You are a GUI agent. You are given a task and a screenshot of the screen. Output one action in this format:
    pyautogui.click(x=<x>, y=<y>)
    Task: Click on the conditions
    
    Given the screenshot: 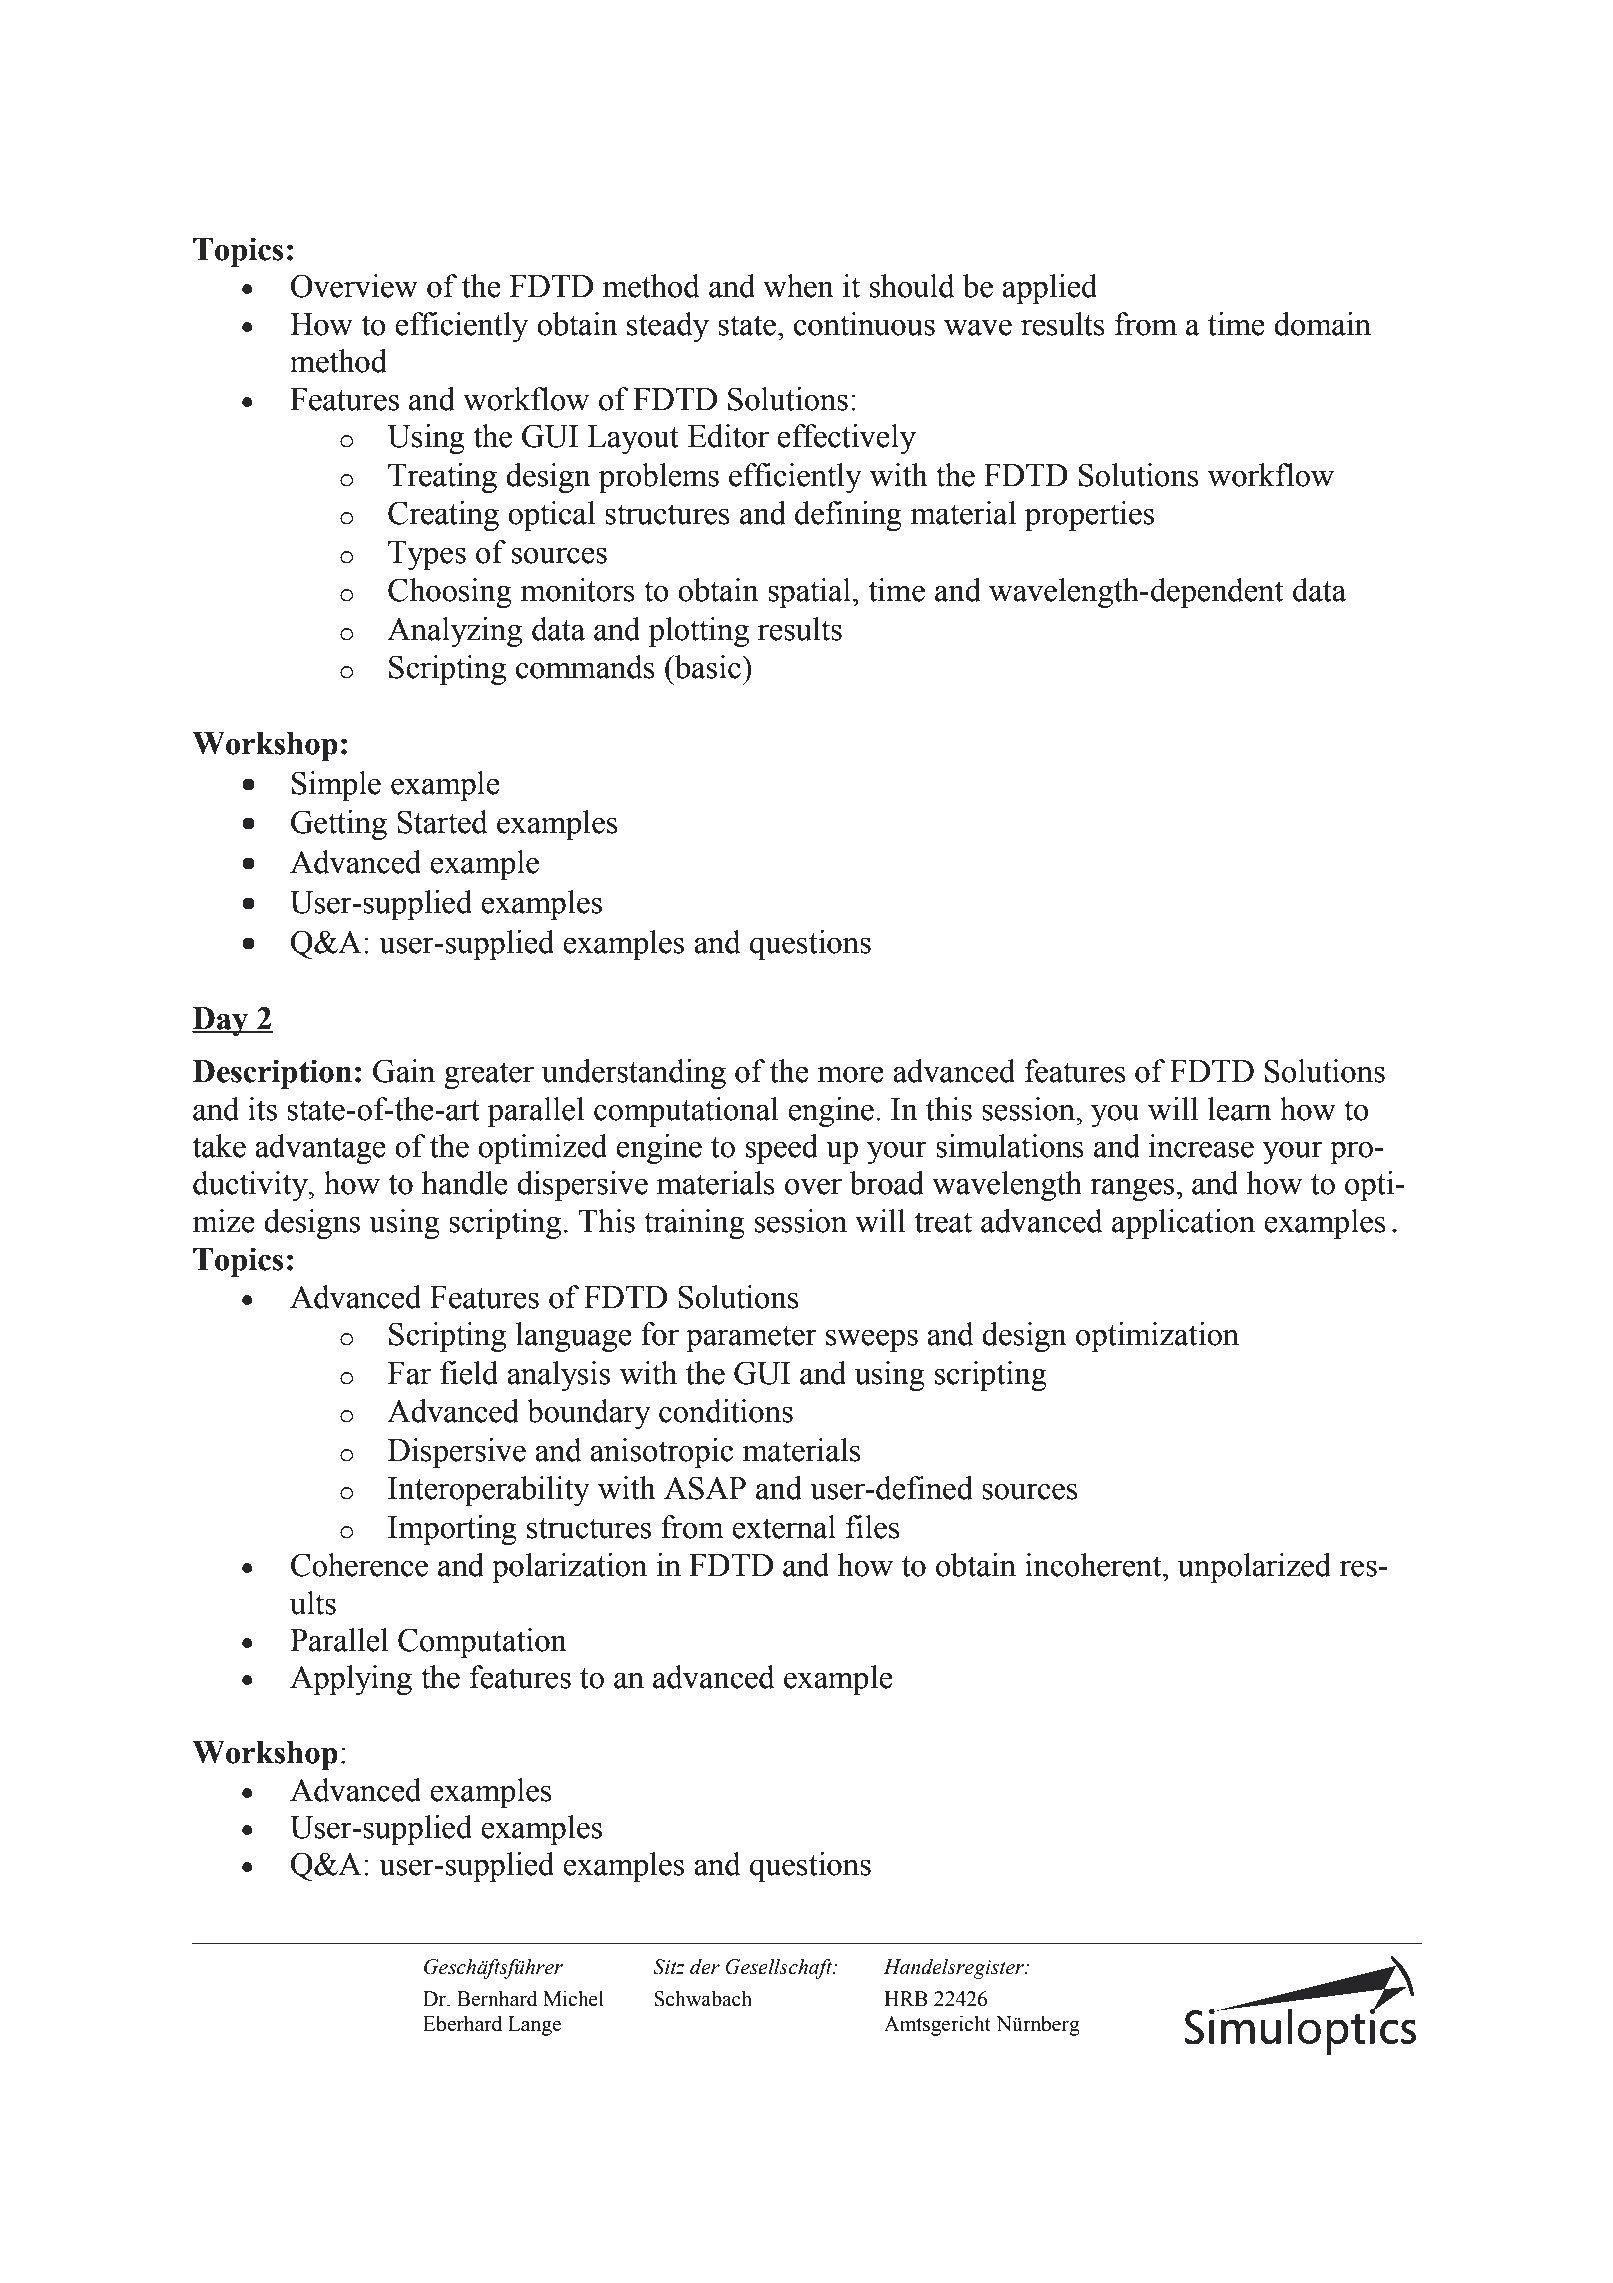 What is the action you would take?
    pyautogui.click(x=726, y=1411)
